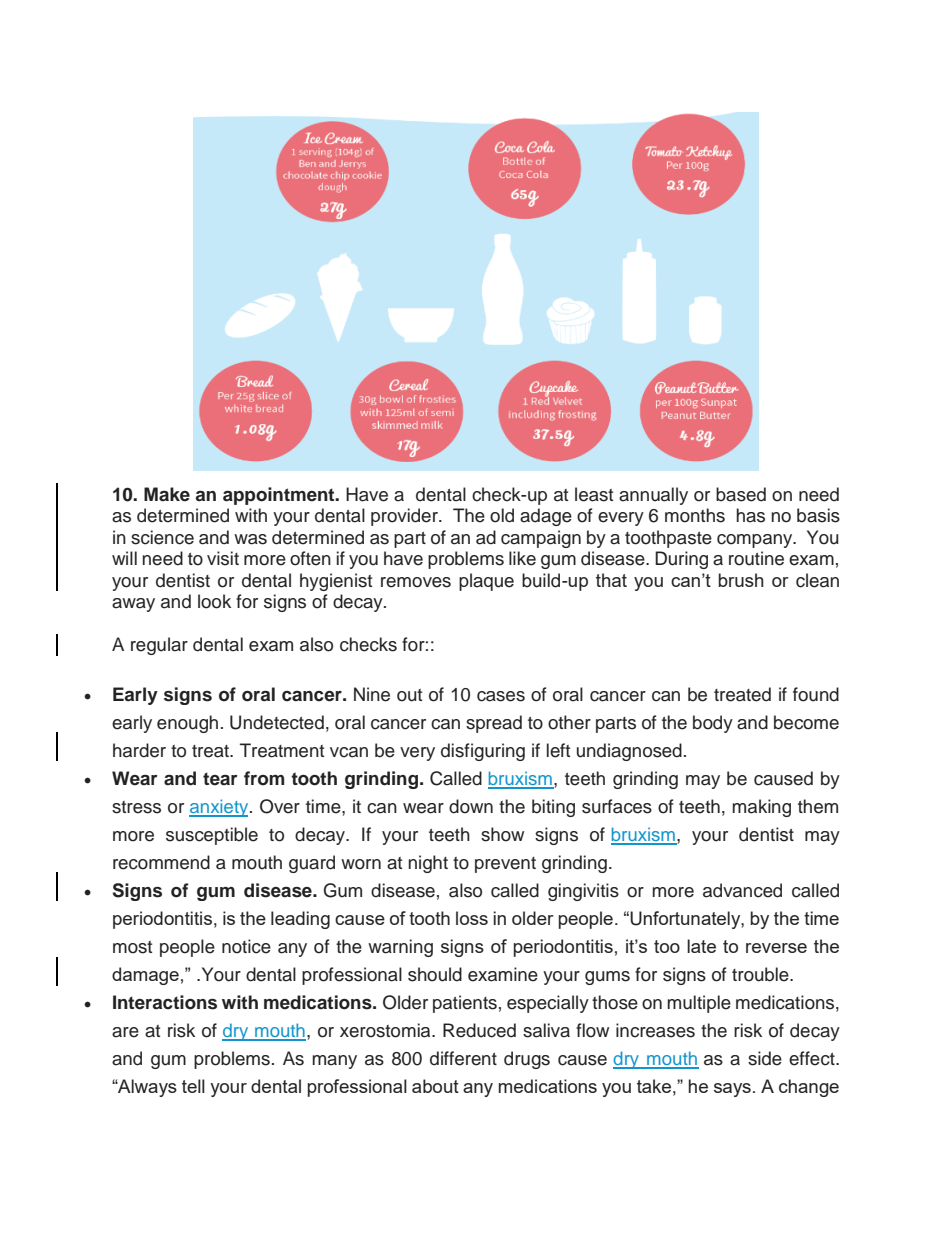 Image resolution: width=952 pixels, height=1233 pixels. Describe the element at coordinates (214, 601) in the screenshot. I see `look` at that location.
